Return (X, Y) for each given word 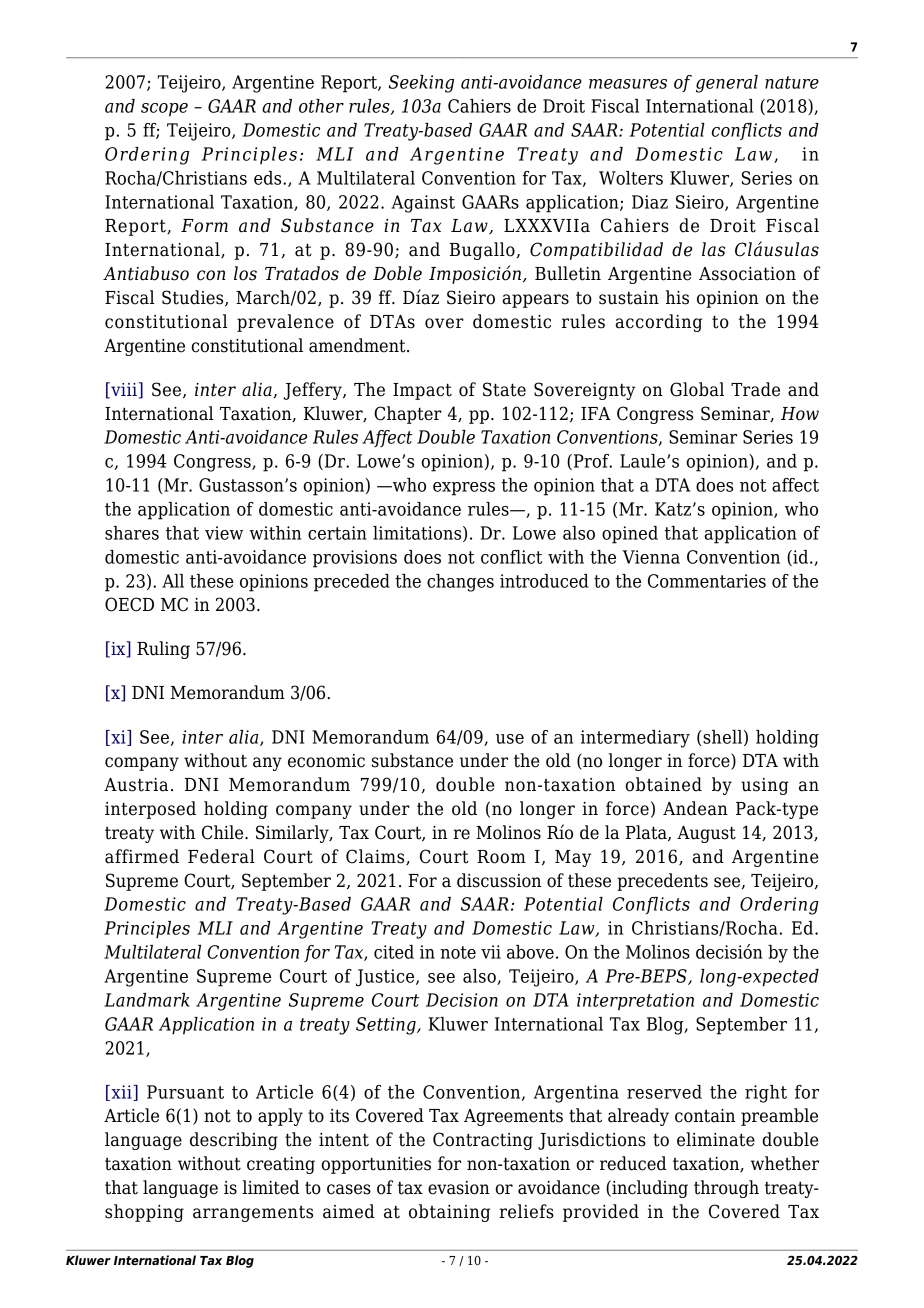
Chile (224, 832)
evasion (459, 1188)
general (727, 84)
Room (501, 857)
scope (164, 110)
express (464, 489)
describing (234, 1141)
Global (697, 389)
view (224, 533)
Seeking (421, 84)
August (706, 834)
